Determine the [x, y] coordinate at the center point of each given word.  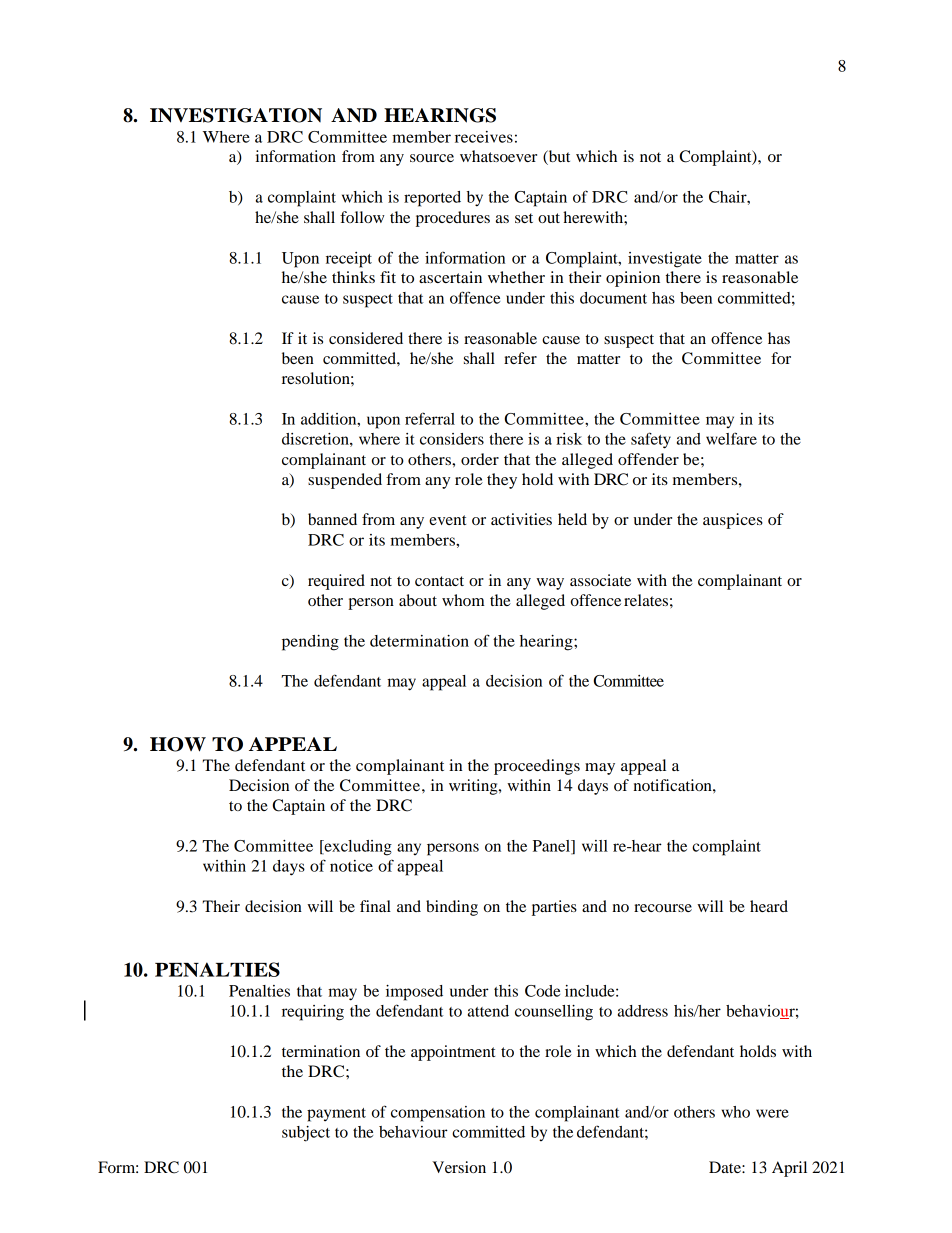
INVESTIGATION [236, 115]
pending [310, 643]
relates [646, 600]
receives [484, 137]
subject [306, 1134]
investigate [665, 260]
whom [463, 600]
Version [459, 1167]
